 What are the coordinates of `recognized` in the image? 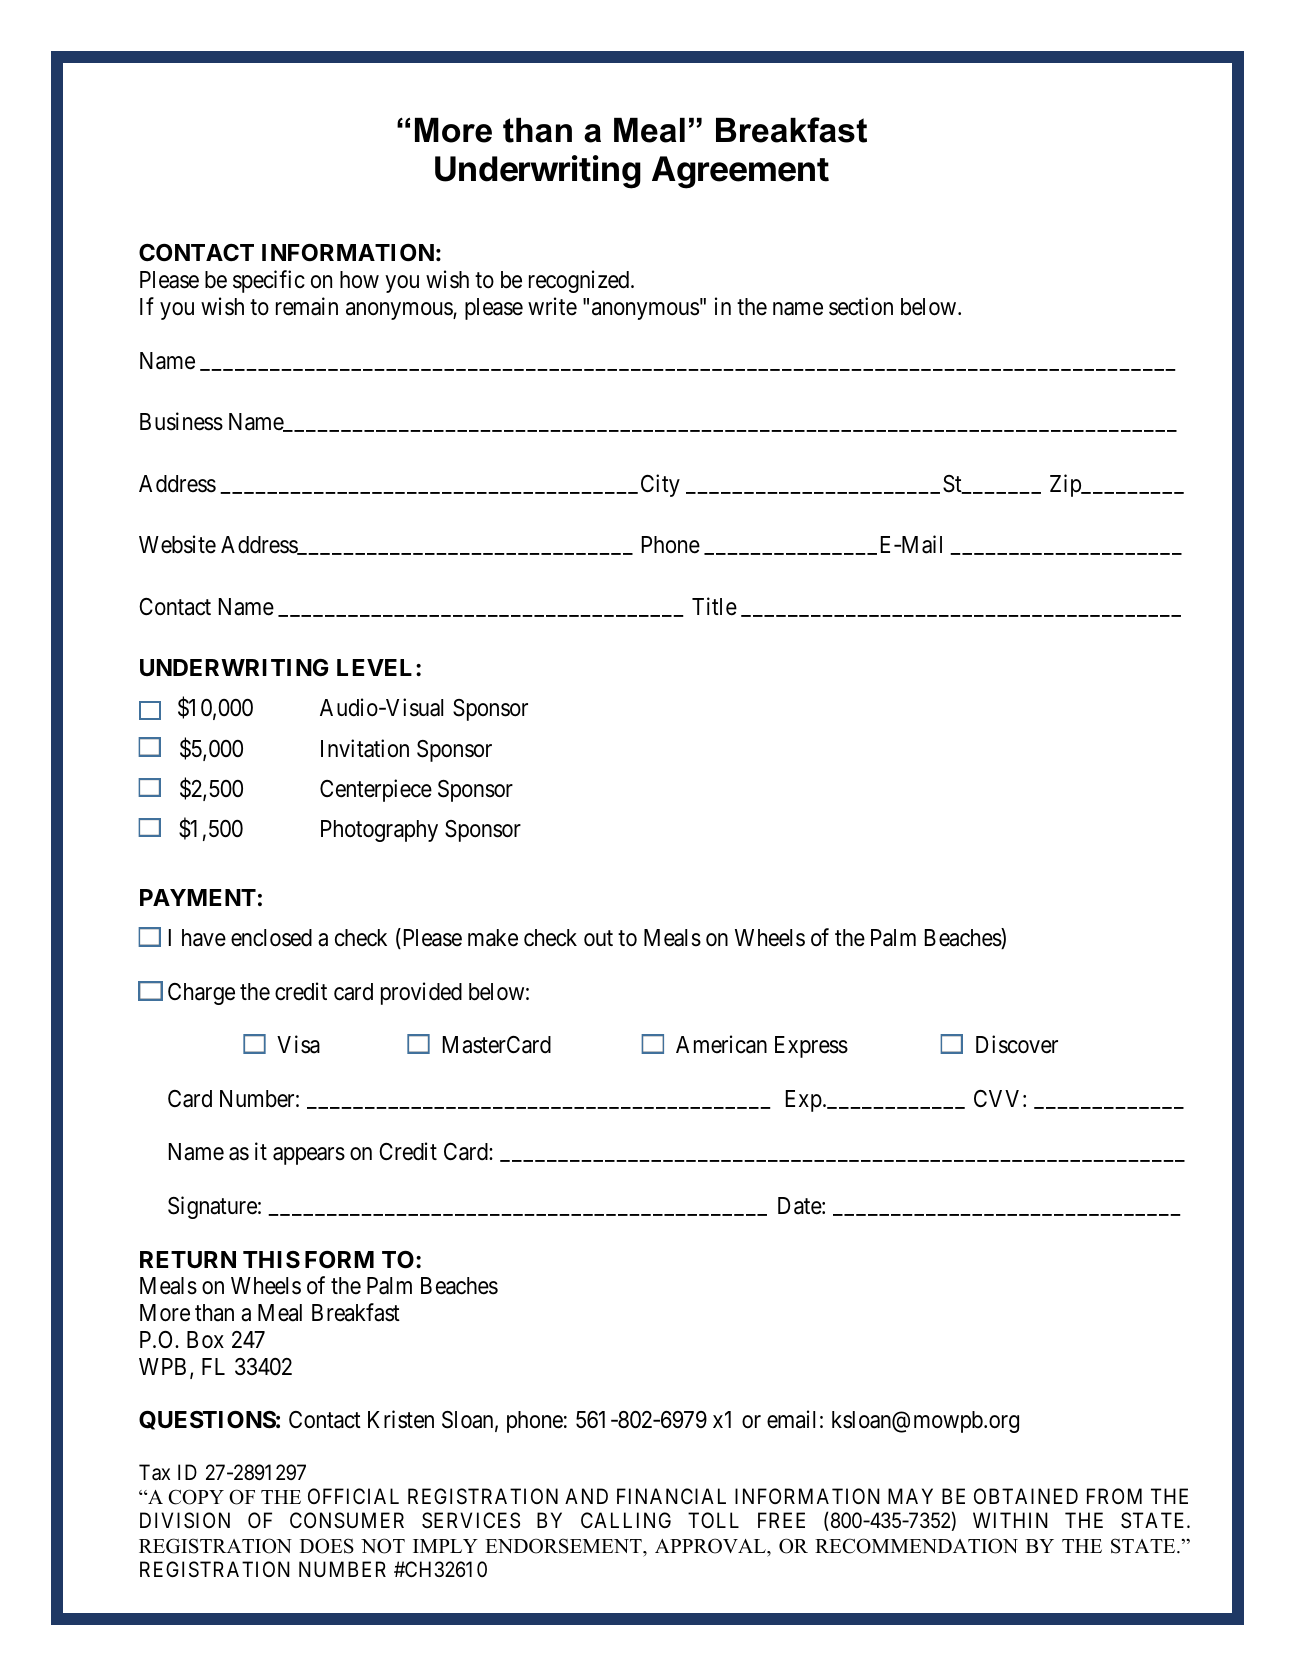 It's located at (580, 281).
